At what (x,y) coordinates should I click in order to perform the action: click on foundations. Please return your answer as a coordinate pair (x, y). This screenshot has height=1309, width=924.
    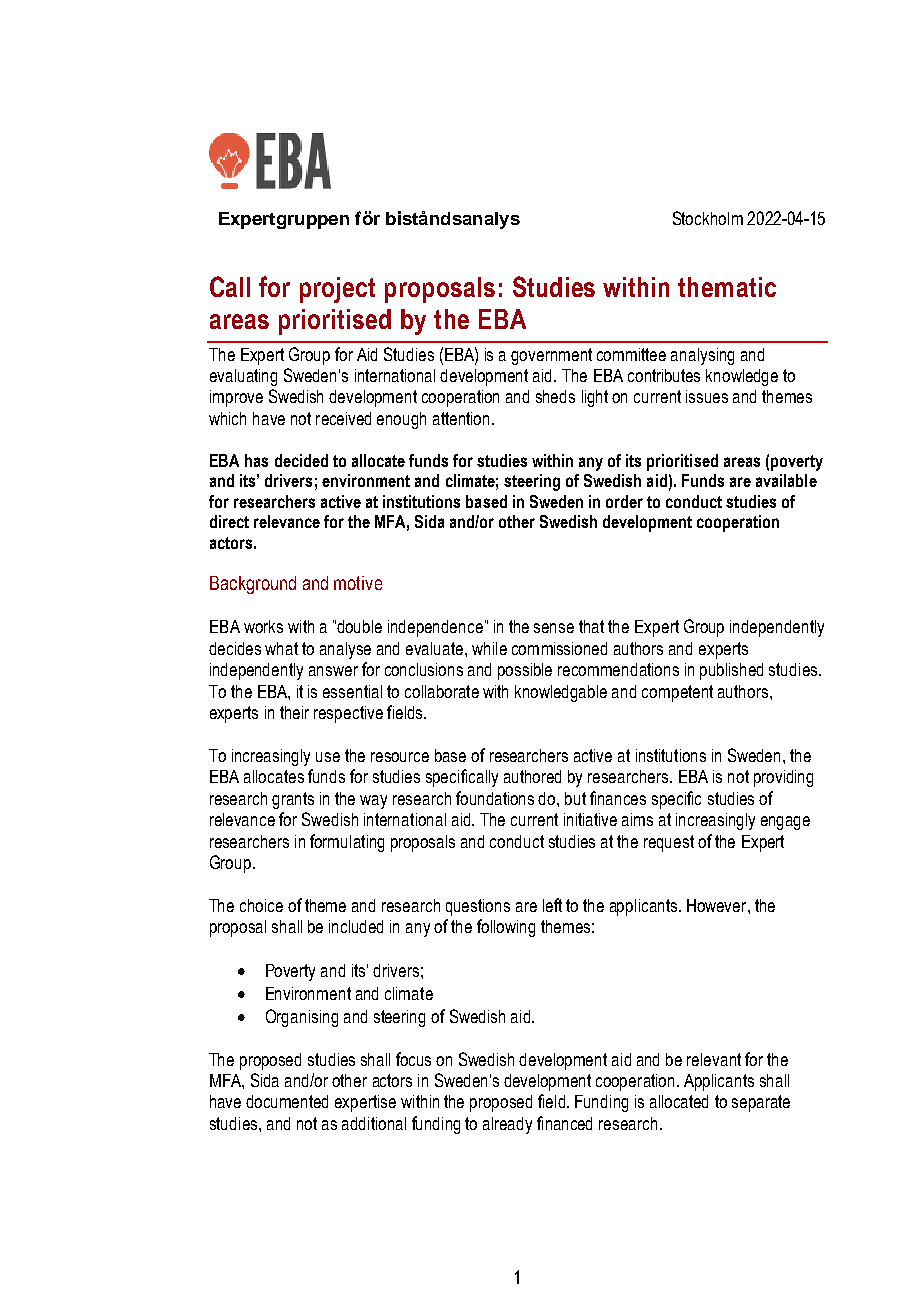
    Looking at the image, I should click on (495, 798).
